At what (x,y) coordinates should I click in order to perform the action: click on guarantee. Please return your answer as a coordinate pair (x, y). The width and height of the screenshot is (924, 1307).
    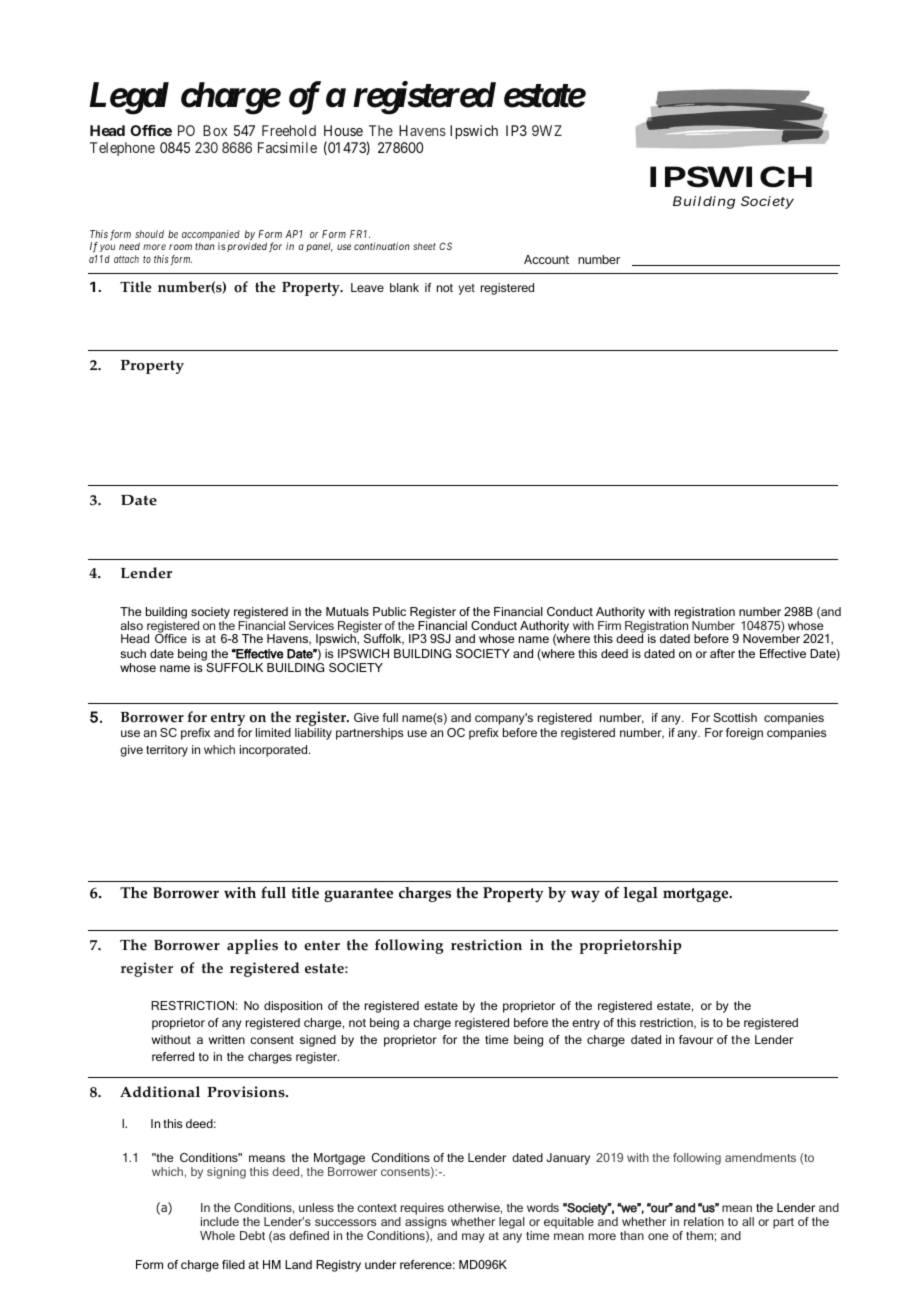
    Looking at the image, I should click on (358, 895).
